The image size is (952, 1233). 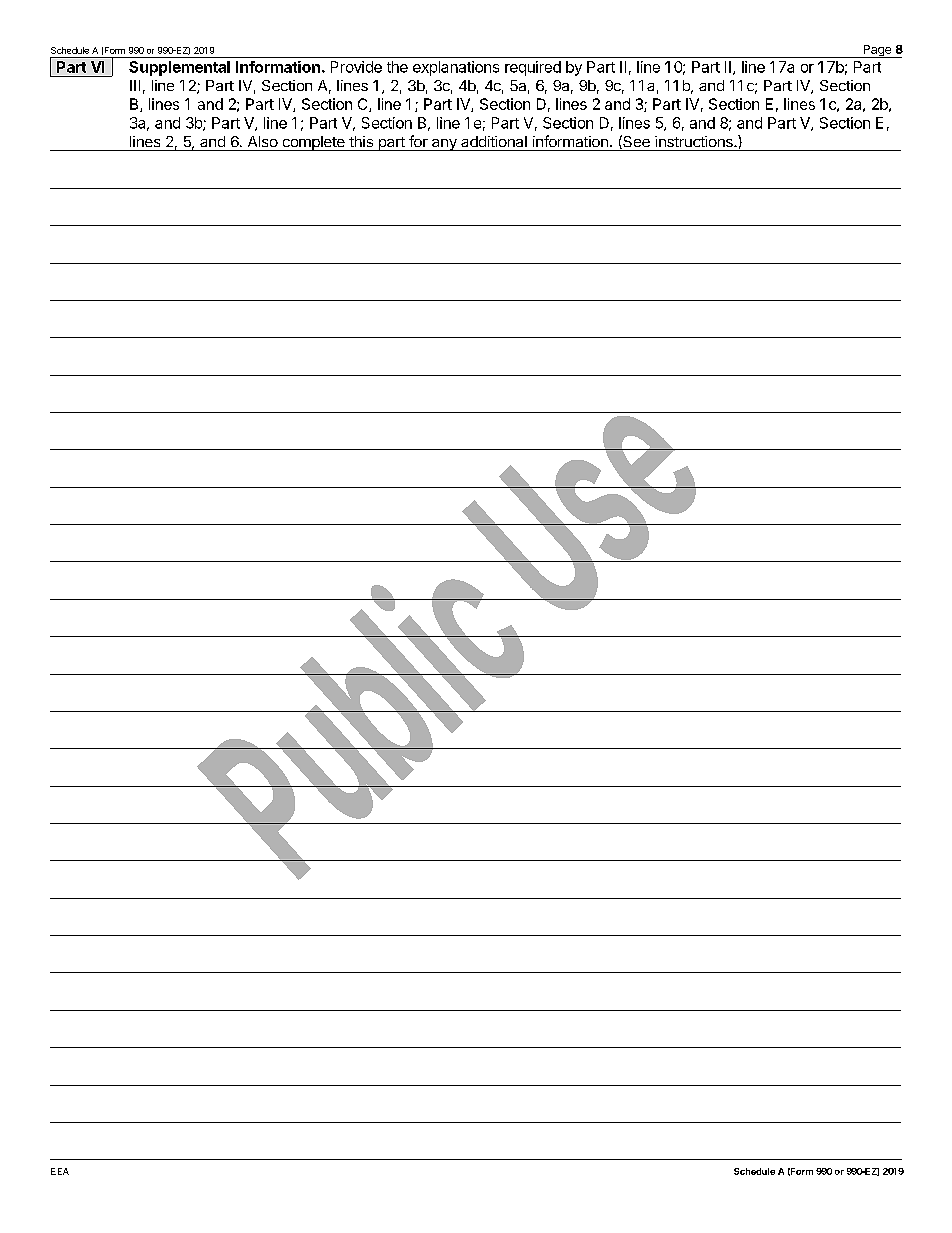 I want to click on explanations, so click(x=456, y=68).
